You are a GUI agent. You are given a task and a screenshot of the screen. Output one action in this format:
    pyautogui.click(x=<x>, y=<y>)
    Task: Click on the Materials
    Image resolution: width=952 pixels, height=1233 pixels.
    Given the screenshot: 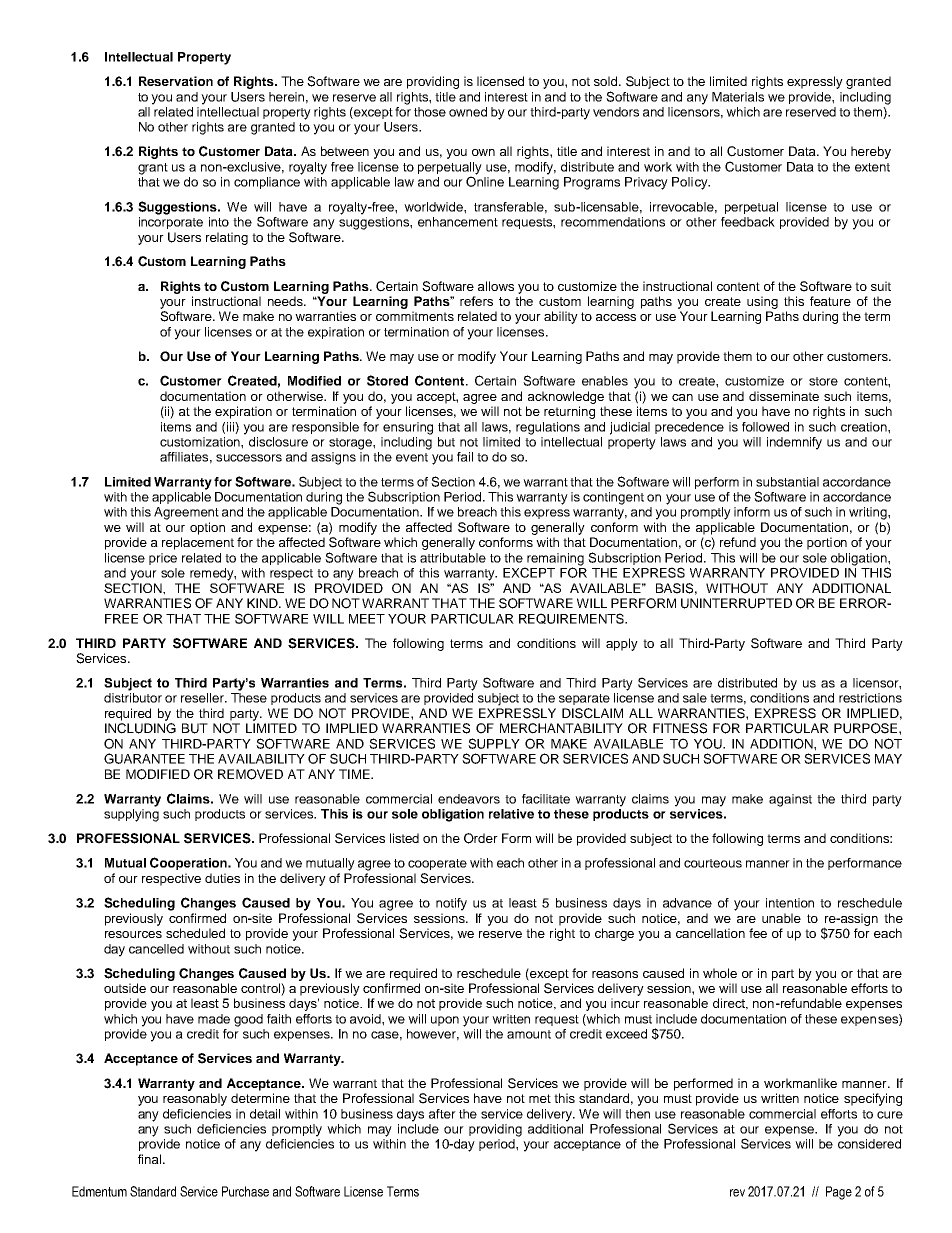 What is the action you would take?
    pyautogui.click(x=738, y=97)
